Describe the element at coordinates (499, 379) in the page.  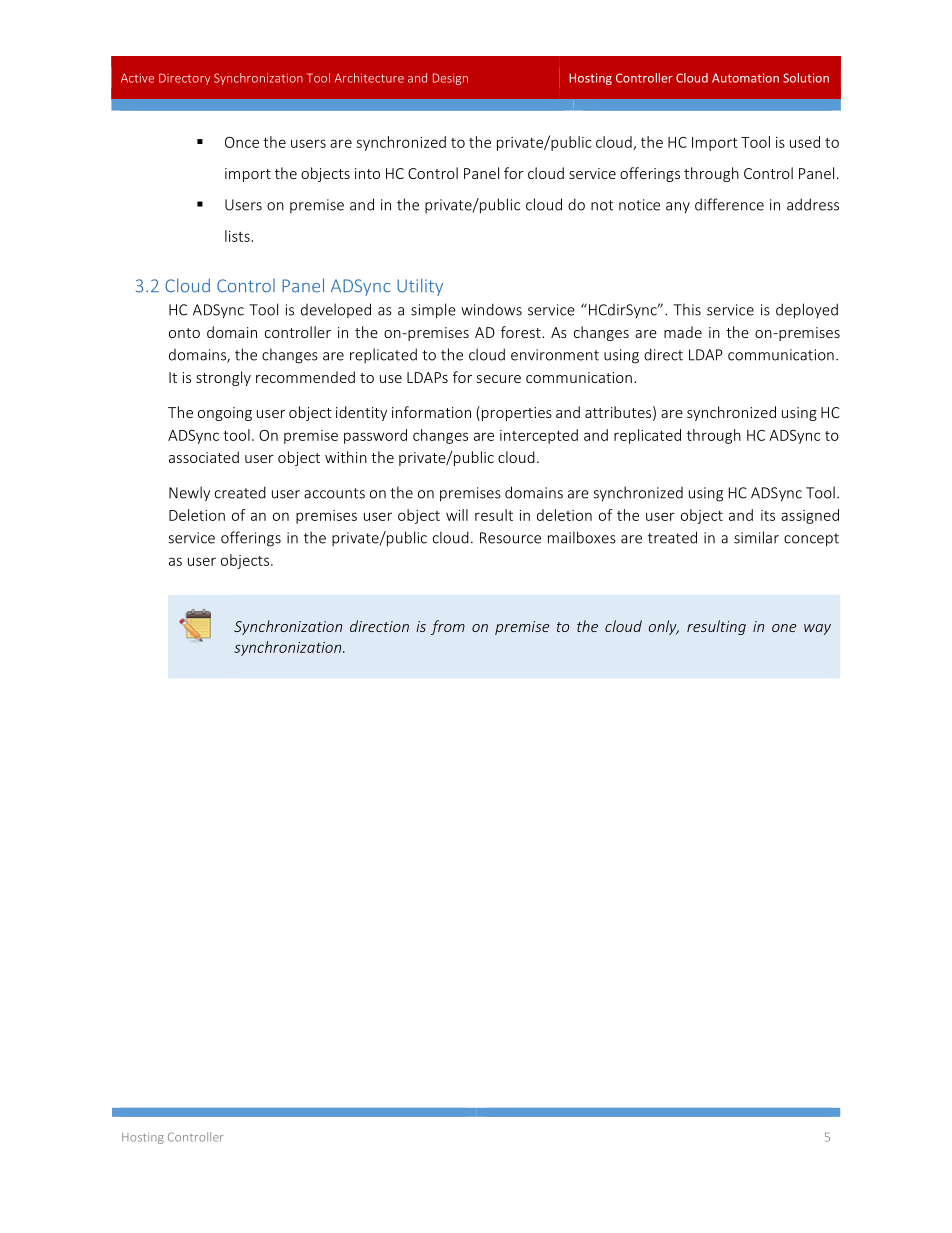
I see `secure` at that location.
